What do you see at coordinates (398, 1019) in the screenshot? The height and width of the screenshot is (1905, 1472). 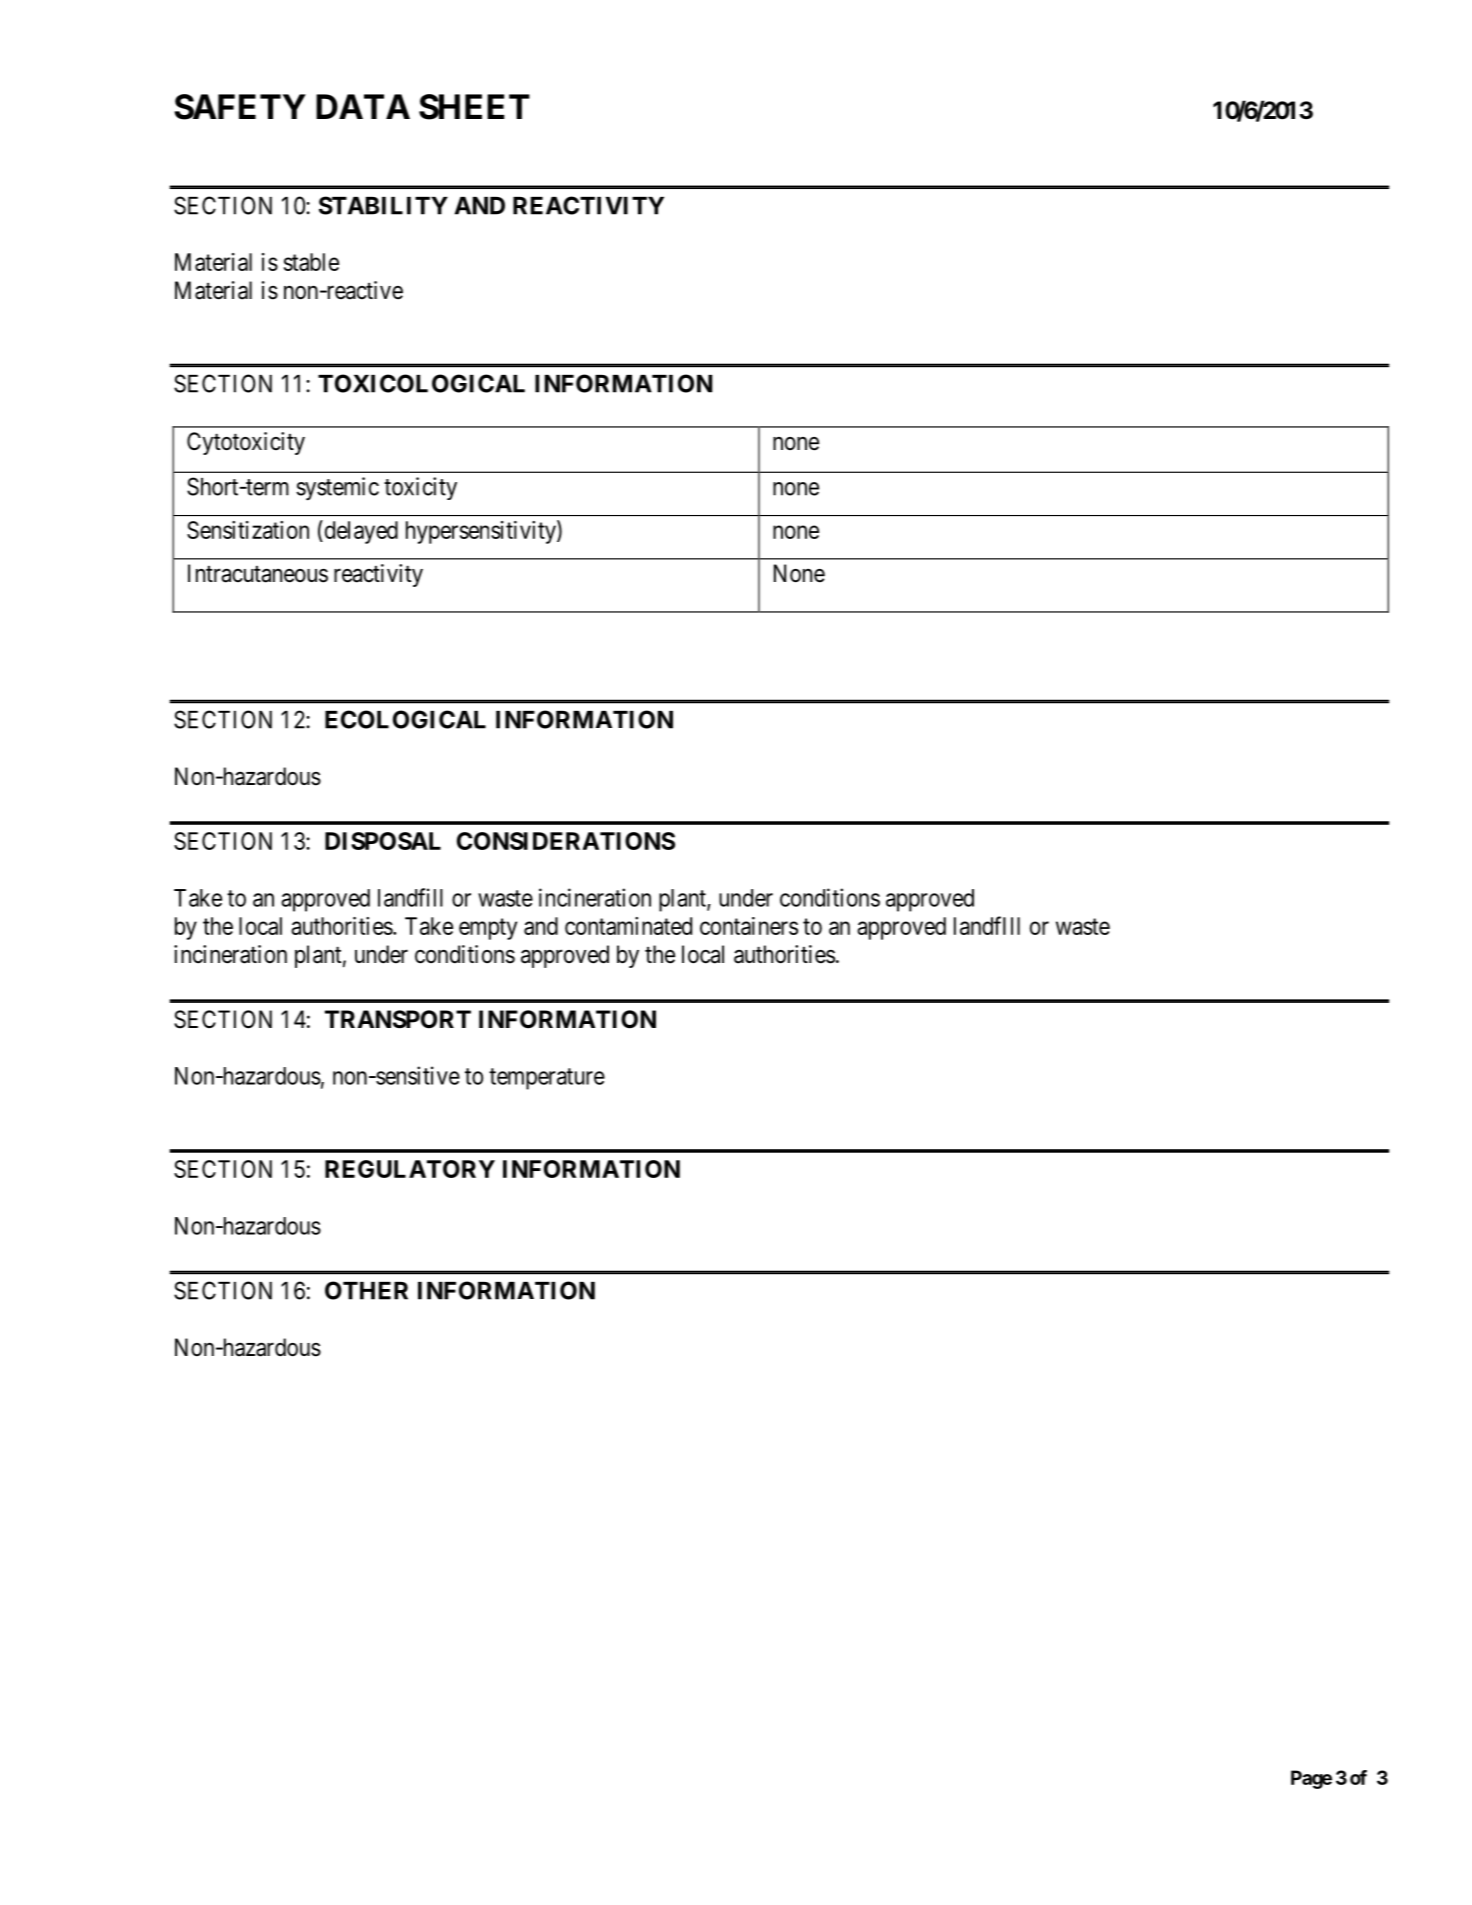 I see `TRANSPORT` at bounding box center [398, 1019].
